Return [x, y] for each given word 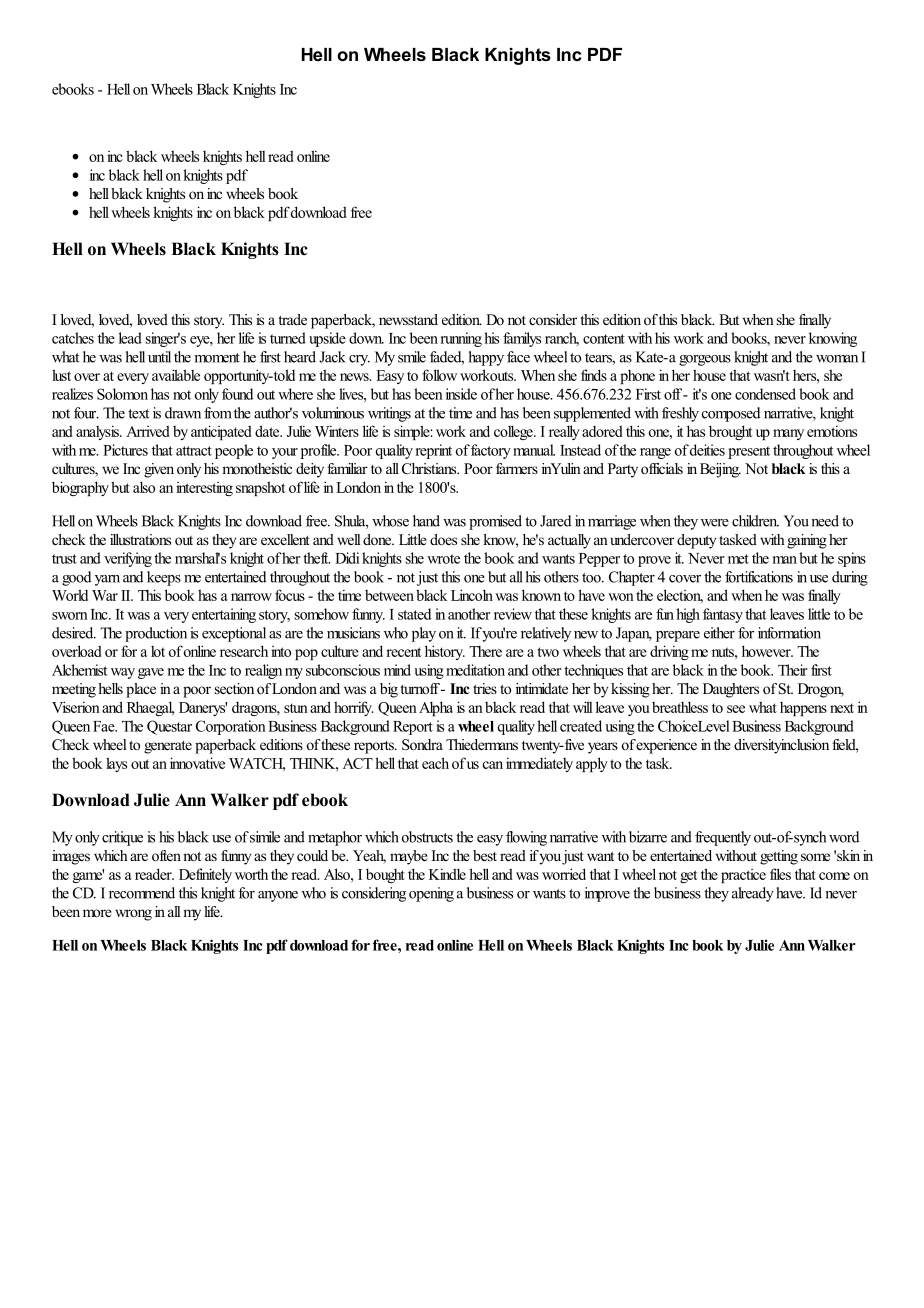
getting [779, 857]
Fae [105, 726]
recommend [142, 893]
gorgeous [705, 360]
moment [217, 358]
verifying [128, 559]
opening [431, 894]
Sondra [422, 745]
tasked [738, 539]
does [443, 539]
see [736, 709]
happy [486, 358]
